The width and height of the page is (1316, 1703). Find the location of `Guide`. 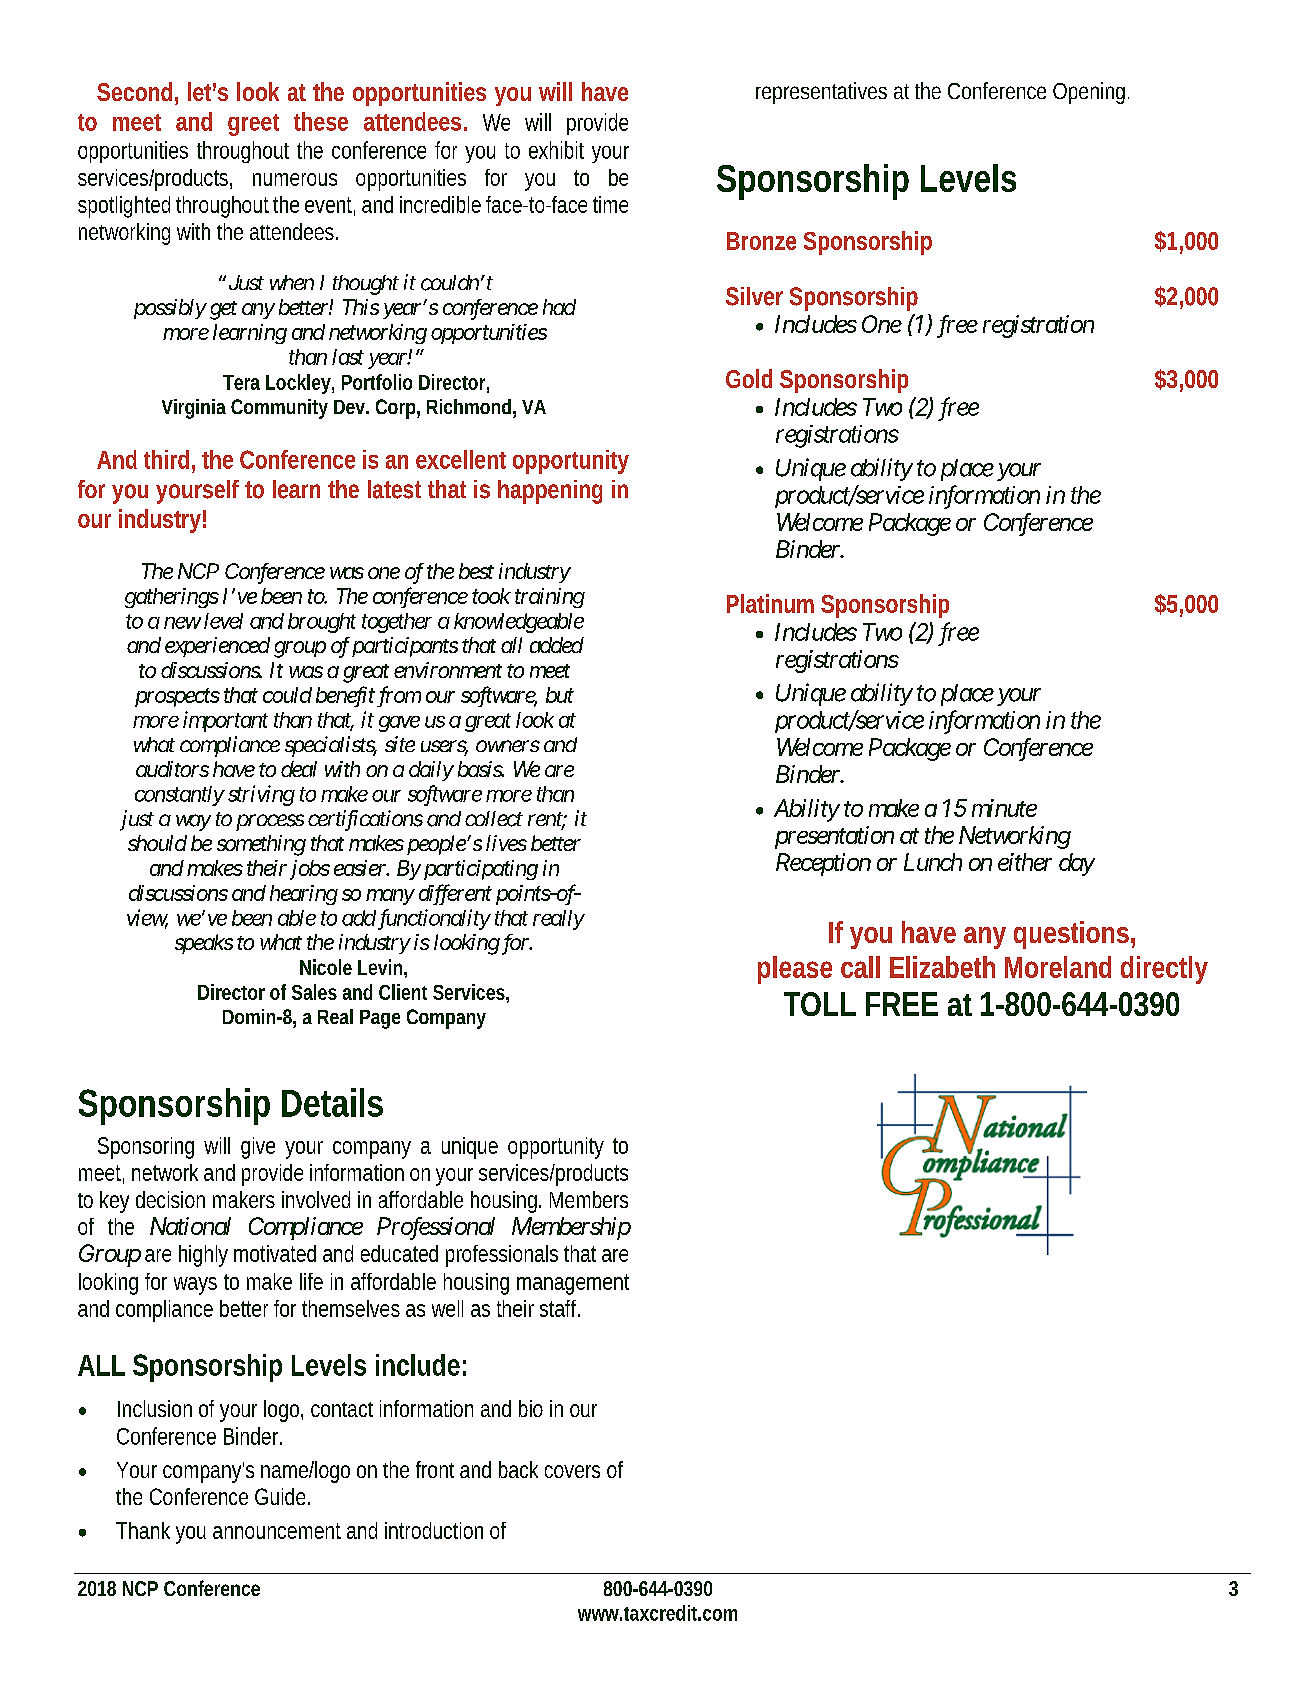

Guide is located at coordinates (282, 1496).
